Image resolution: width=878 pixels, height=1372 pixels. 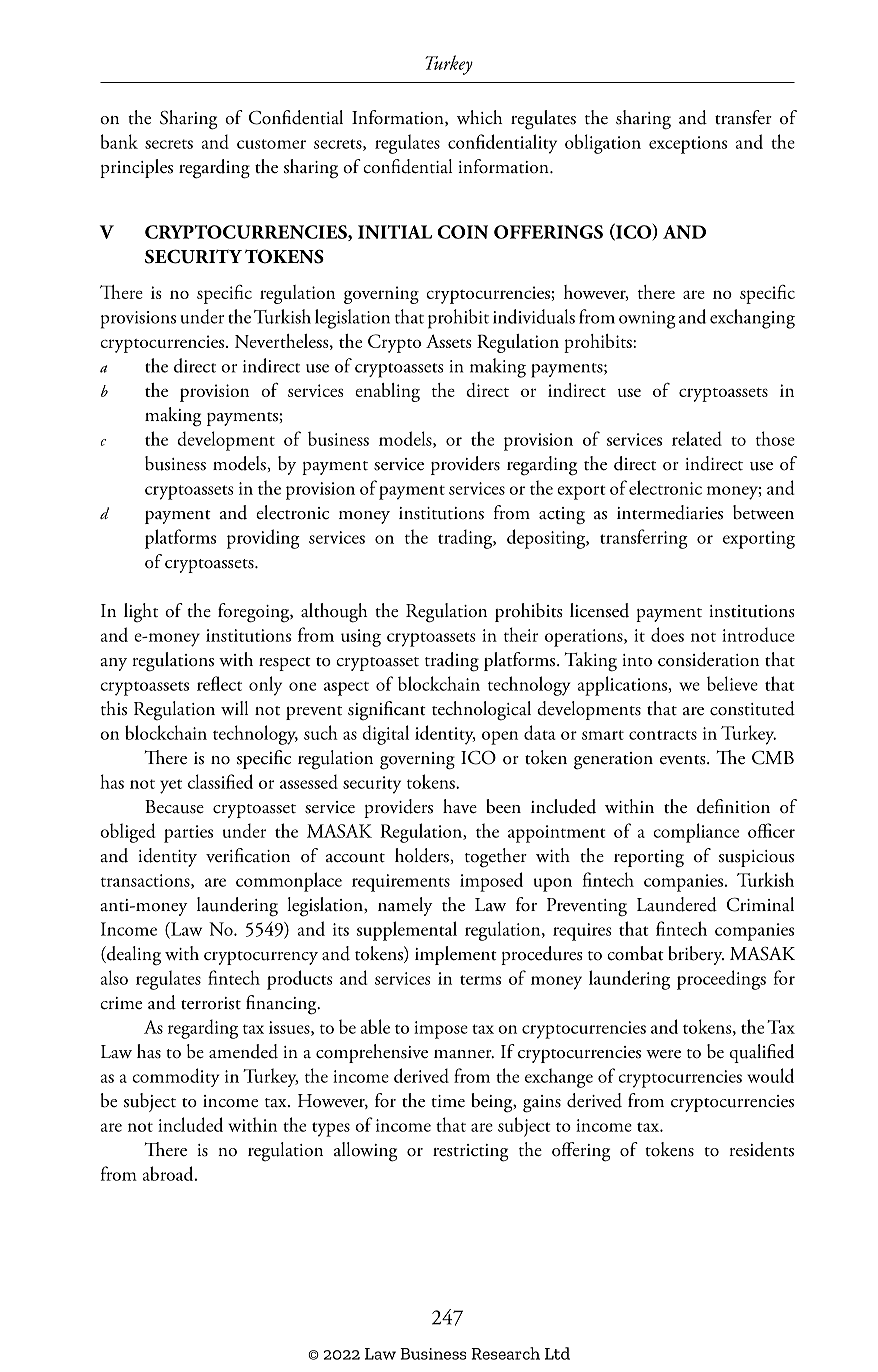 What do you see at coordinates (263, 539) in the document?
I see `providing` at bounding box center [263, 539].
